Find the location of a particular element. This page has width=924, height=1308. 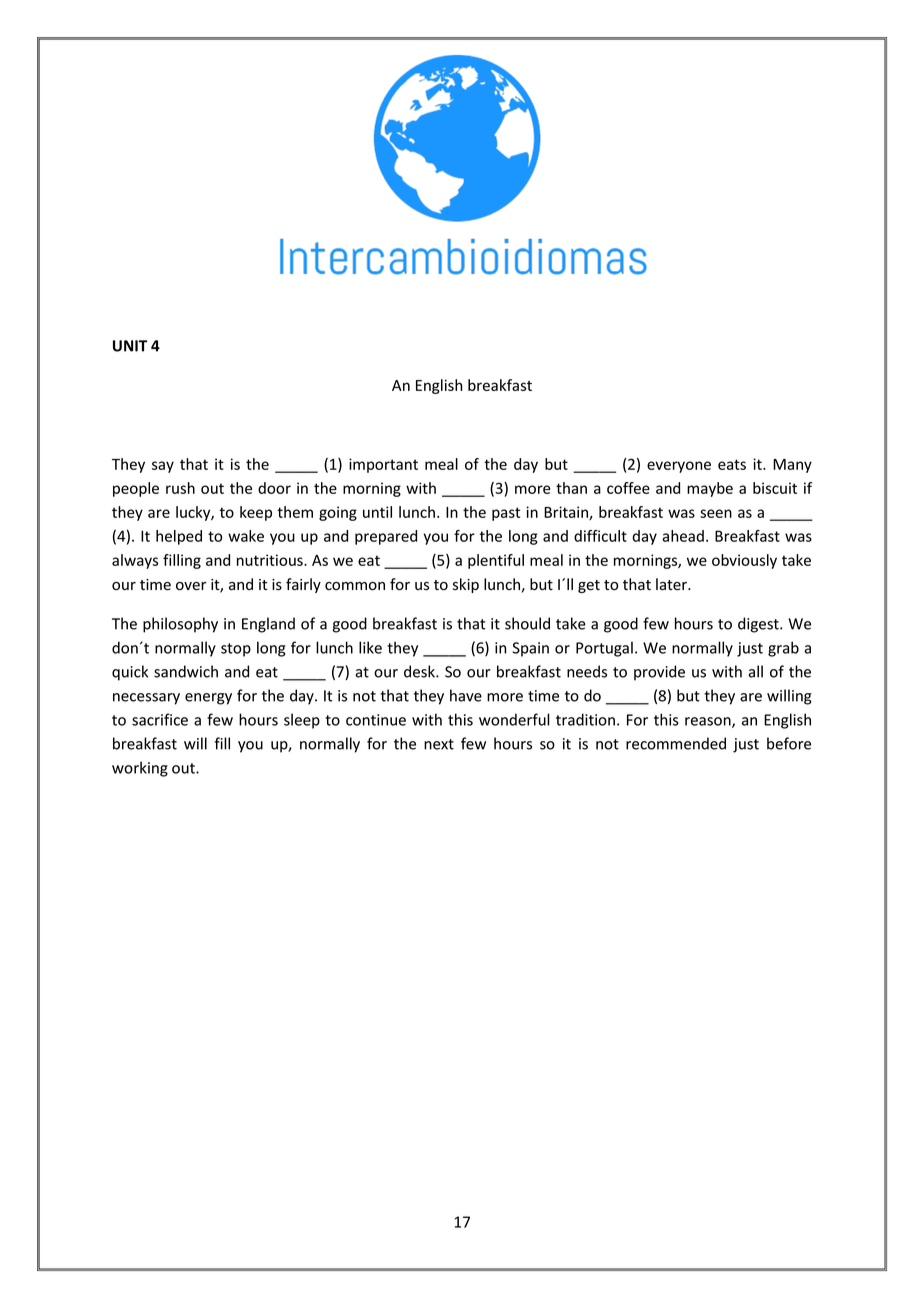

UNIT is located at coordinates (130, 346).
